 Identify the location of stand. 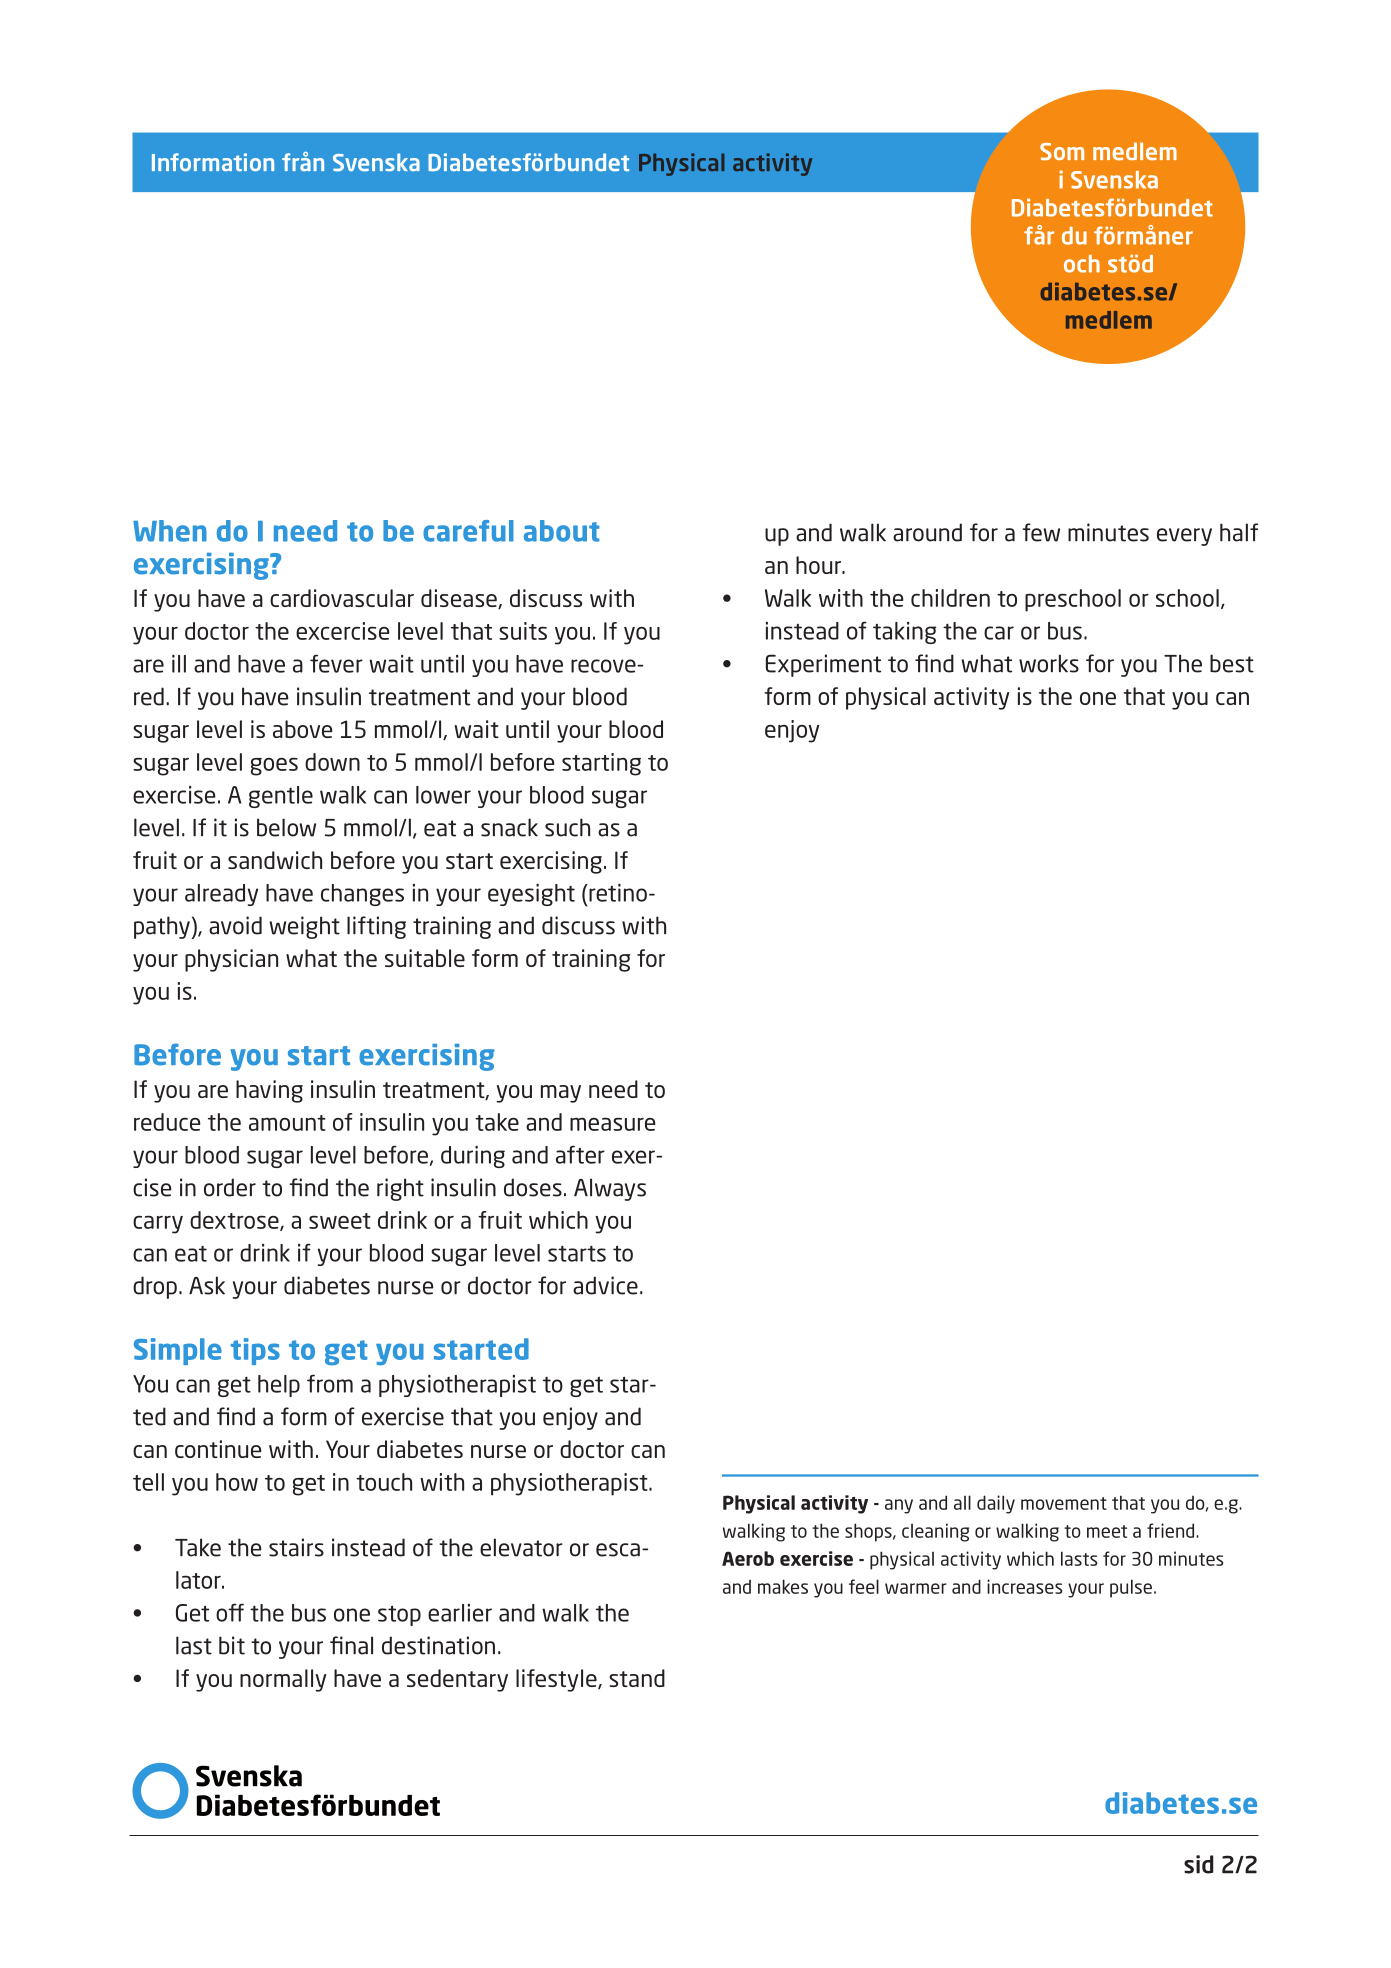
(637, 1678).
